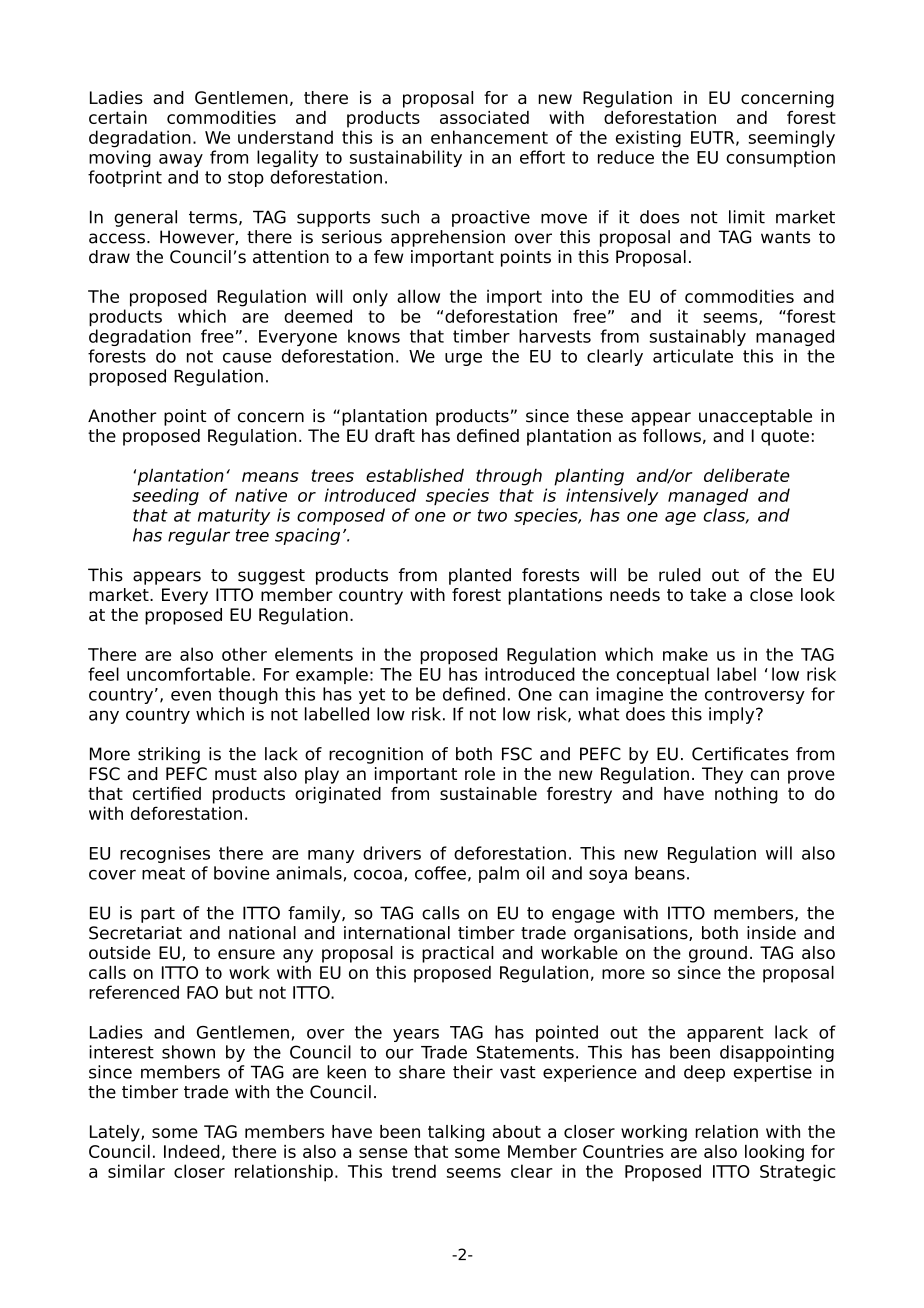 Image resolution: width=924 pixels, height=1308 pixels. Describe the element at coordinates (181, 160) in the screenshot. I see `away` at that location.
